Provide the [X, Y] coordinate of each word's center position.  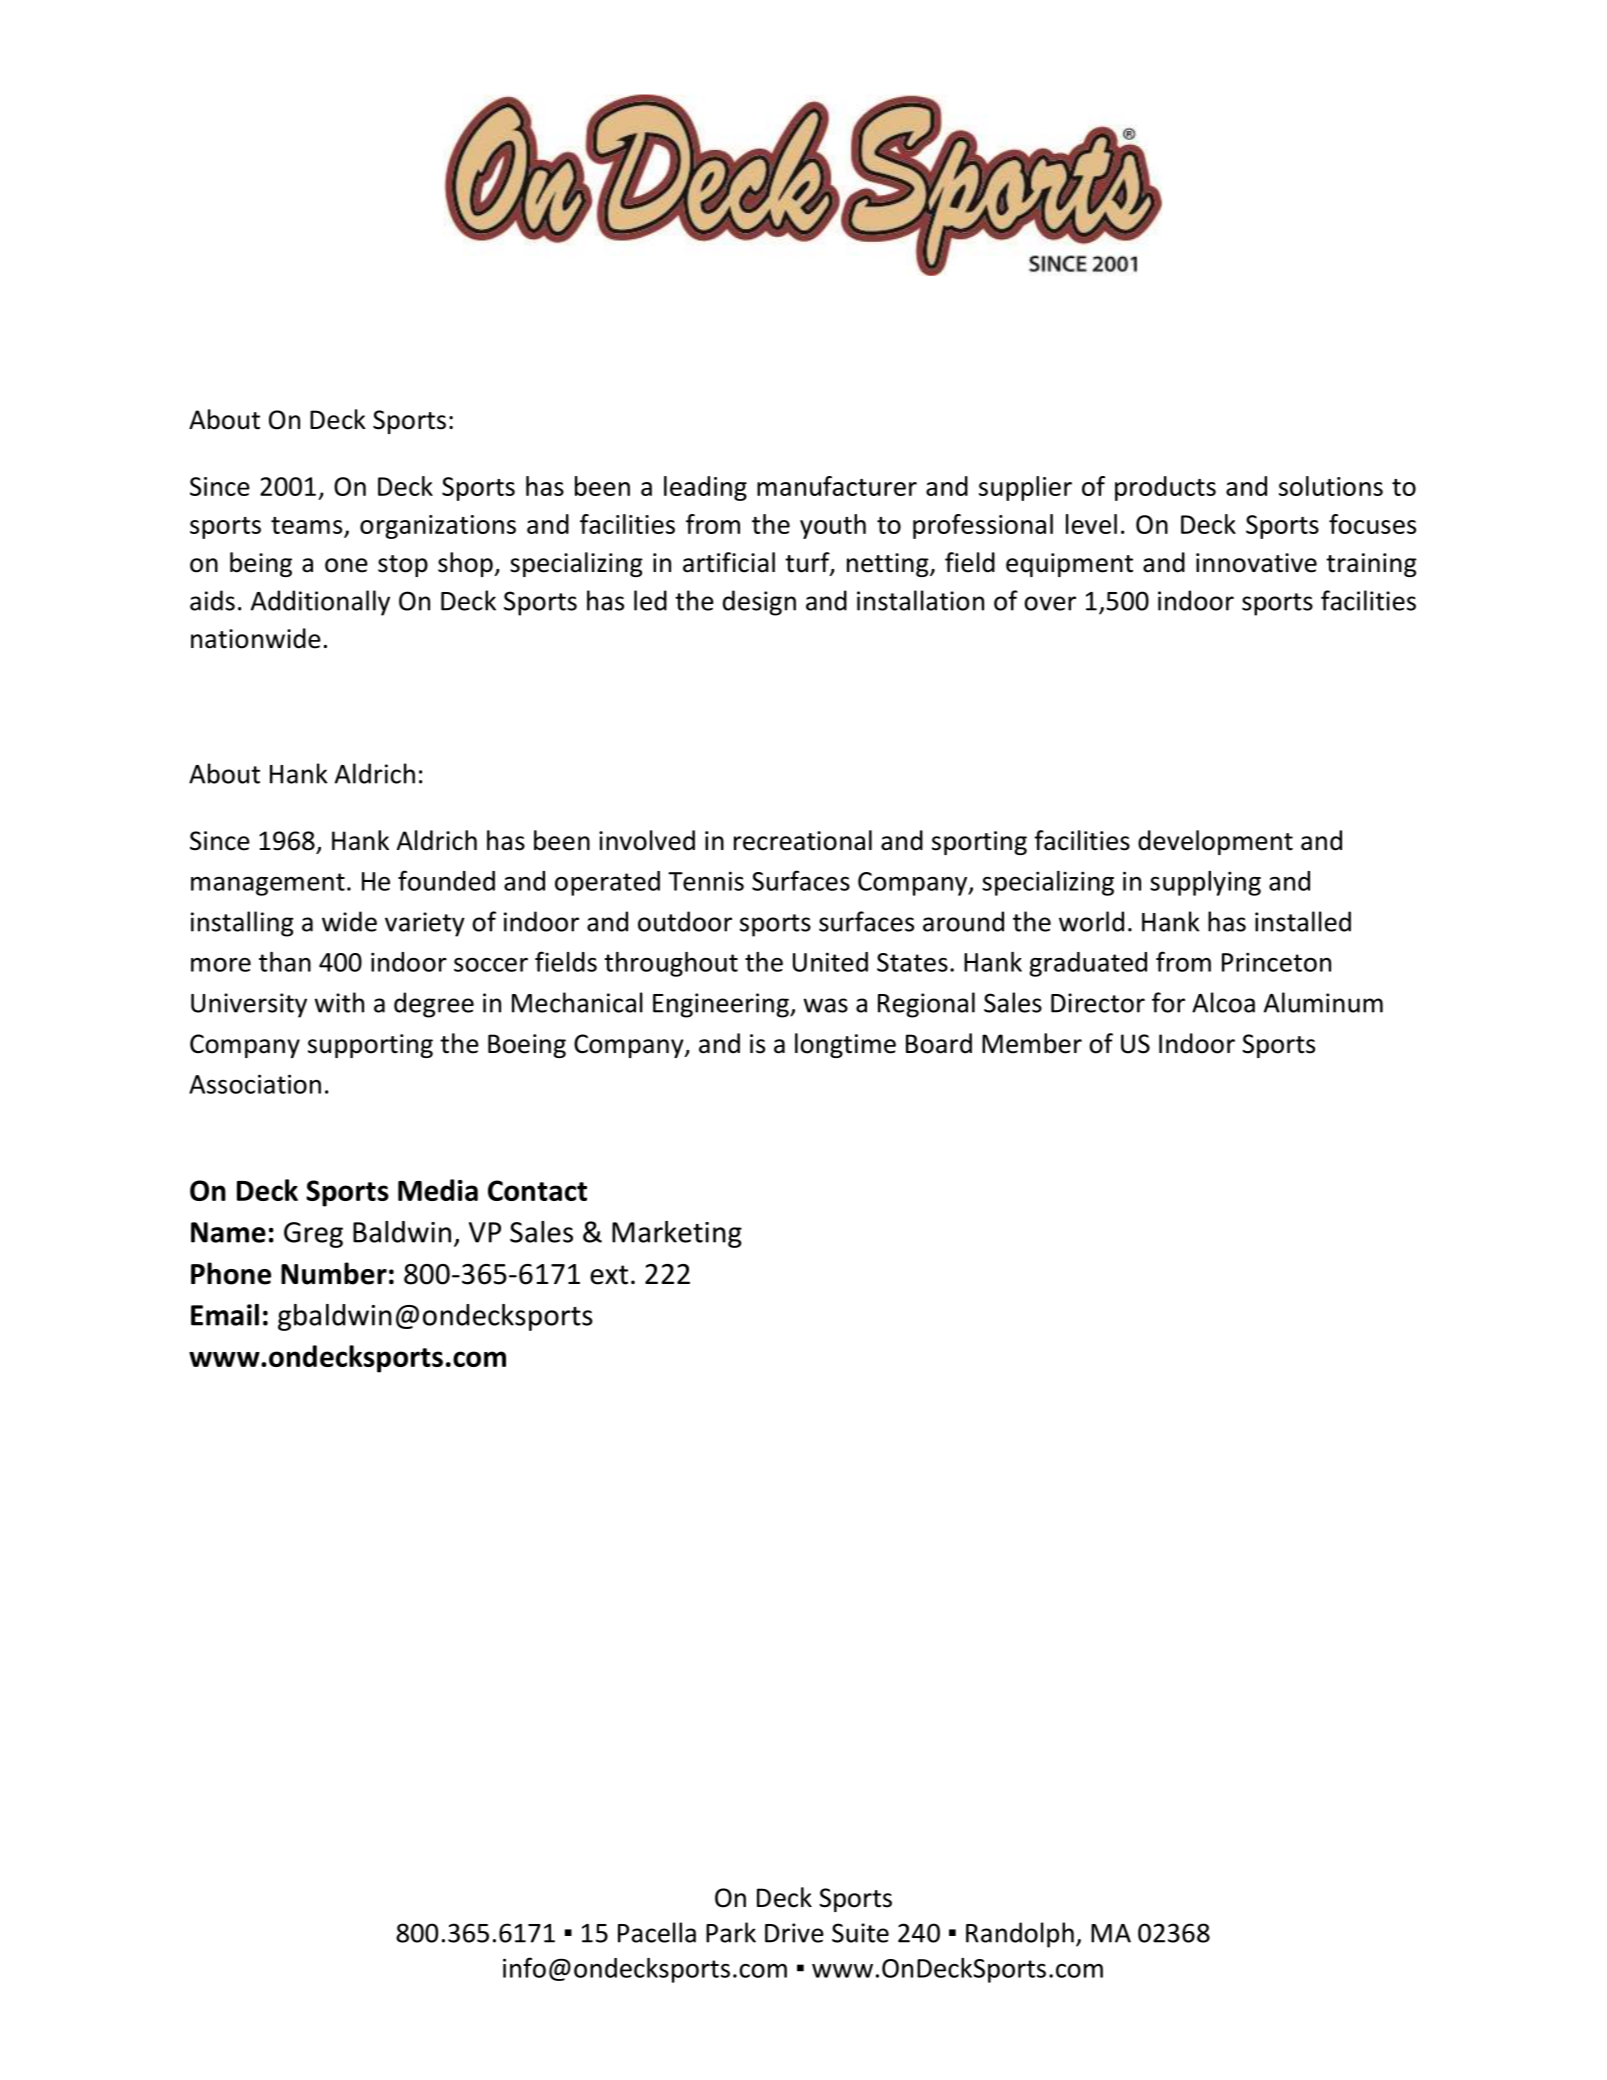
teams [308, 527]
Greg [313, 1235]
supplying [1205, 883]
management [268, 884]
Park [731, 1932]
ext [609, 1275]
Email [225, 1315]
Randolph [1020, 1935]
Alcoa [1223, 1002]
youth [833, 526]
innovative [1256, 563]
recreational [803, 840]
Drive [794, 1933]
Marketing [677, 1234]
